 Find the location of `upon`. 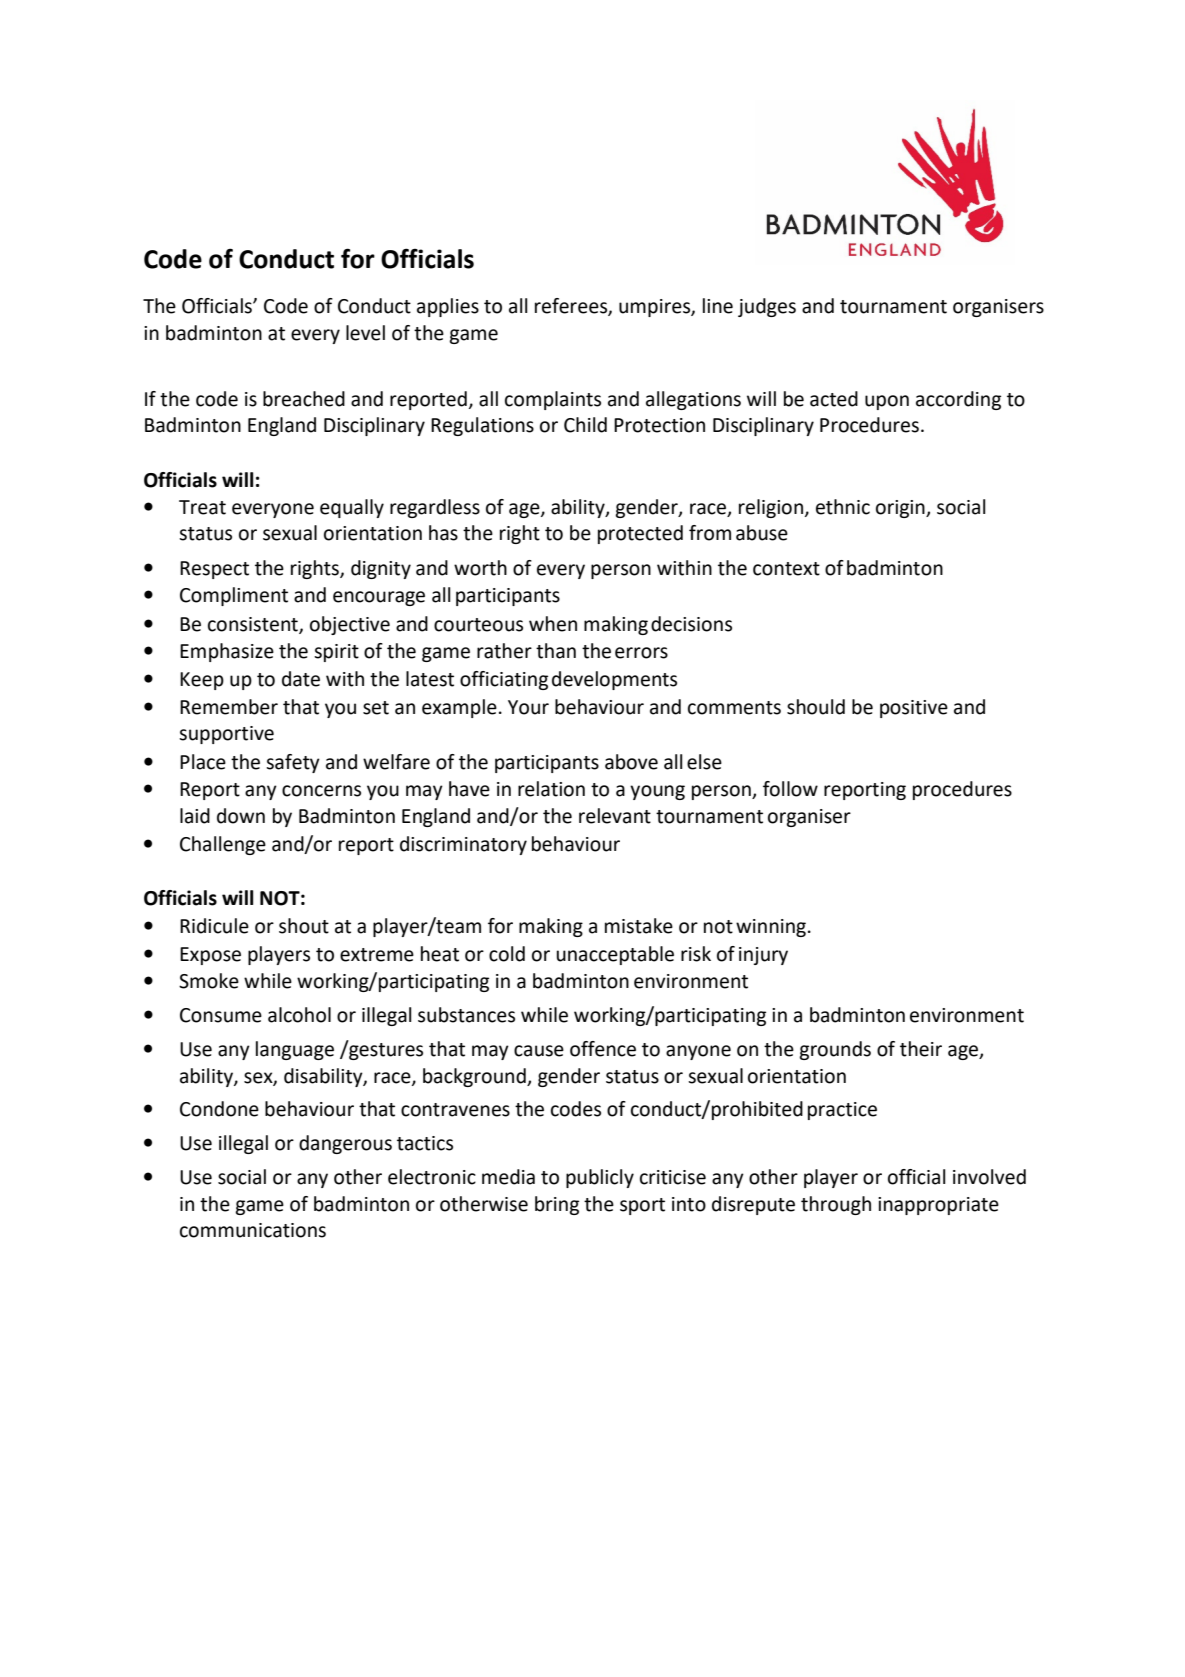

upon is located at coordinates (887, 402).
